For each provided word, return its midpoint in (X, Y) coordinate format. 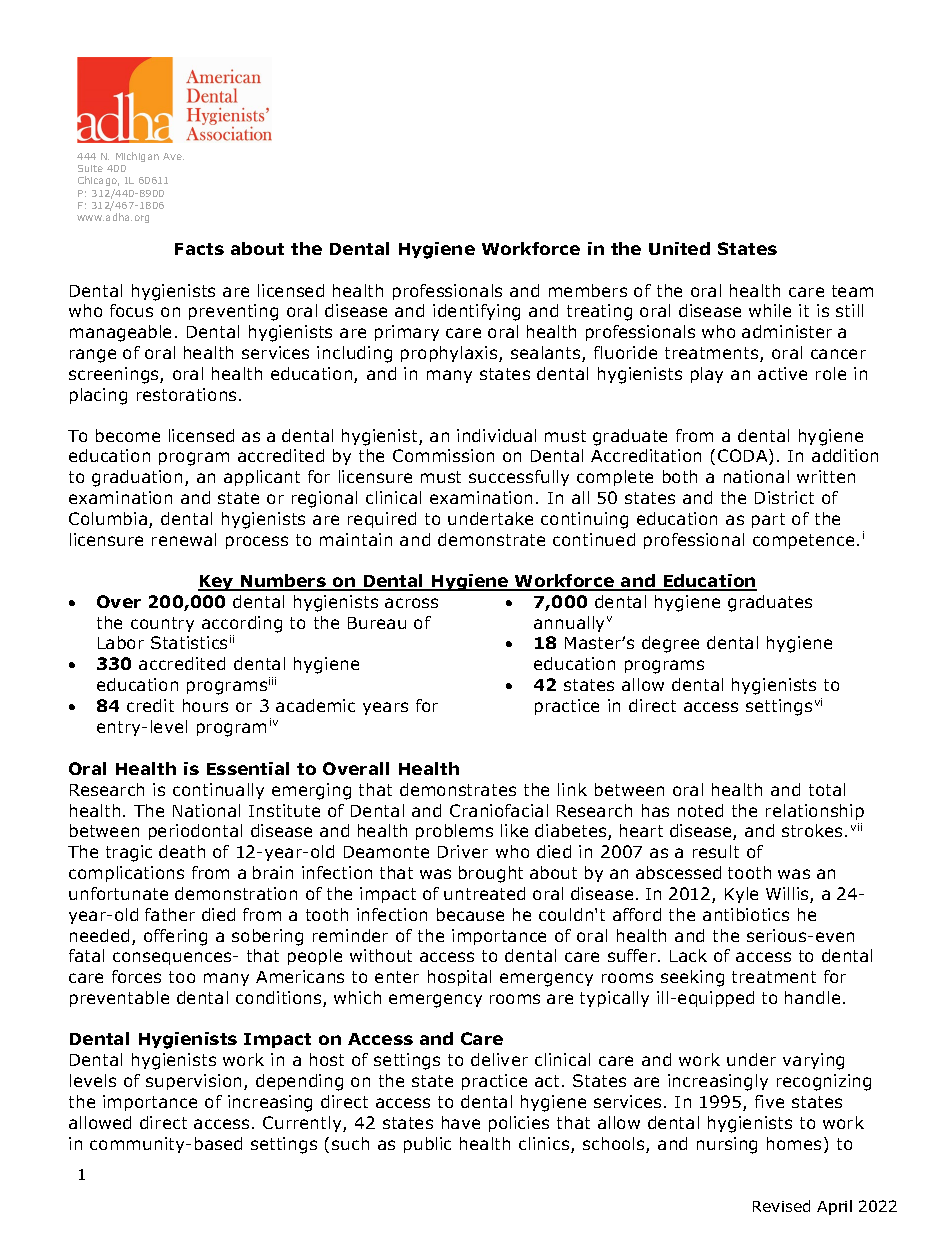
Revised (781, 1206)
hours (205, 705)
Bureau (377, 623)
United (679, 248)
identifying (476, 312)
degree (670, 644)
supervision (193, 1082)
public (427, 1145)
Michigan (137, 157)
